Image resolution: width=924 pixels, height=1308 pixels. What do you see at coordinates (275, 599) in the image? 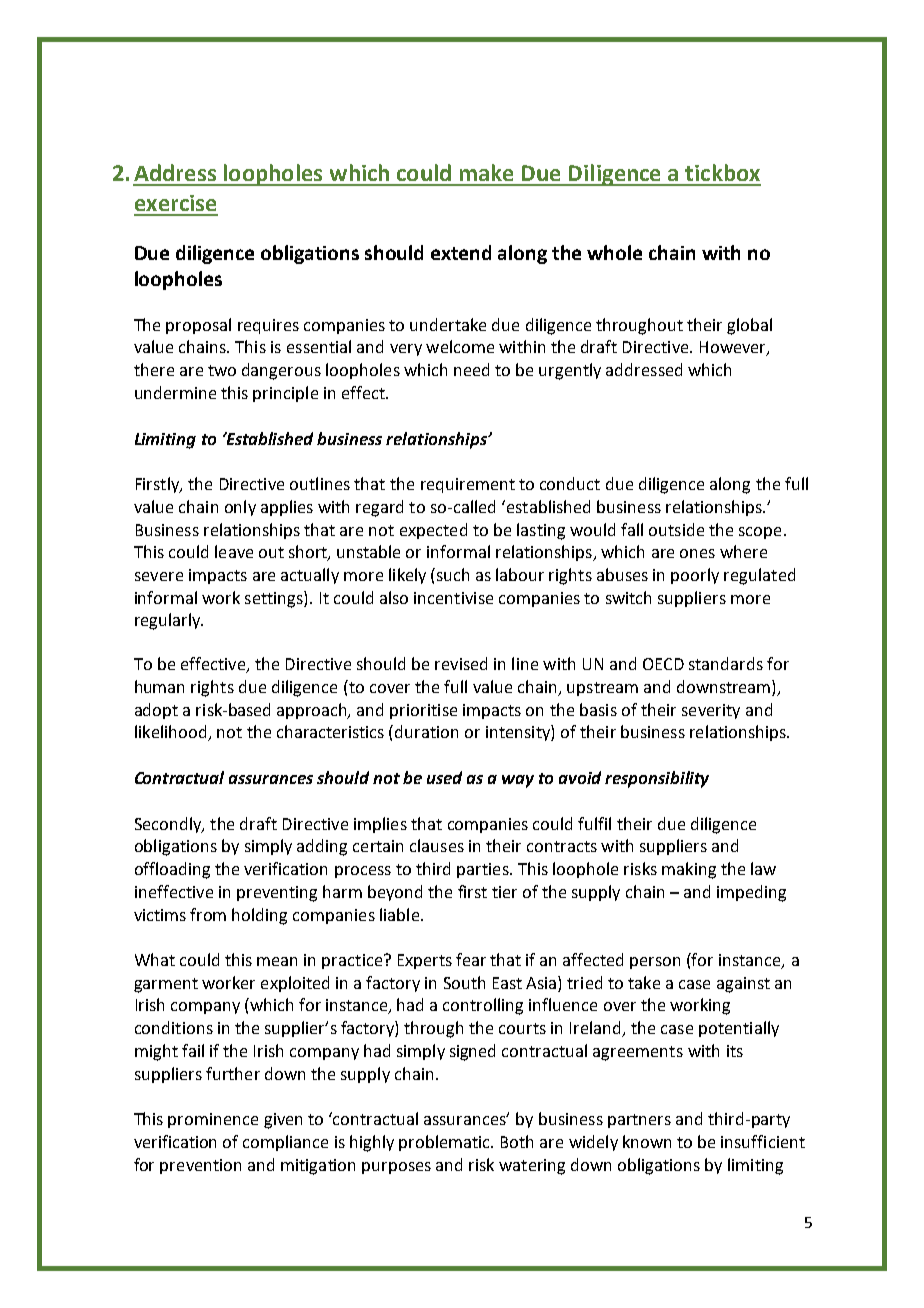
I see `settings` at bounding box center [275, 599].
